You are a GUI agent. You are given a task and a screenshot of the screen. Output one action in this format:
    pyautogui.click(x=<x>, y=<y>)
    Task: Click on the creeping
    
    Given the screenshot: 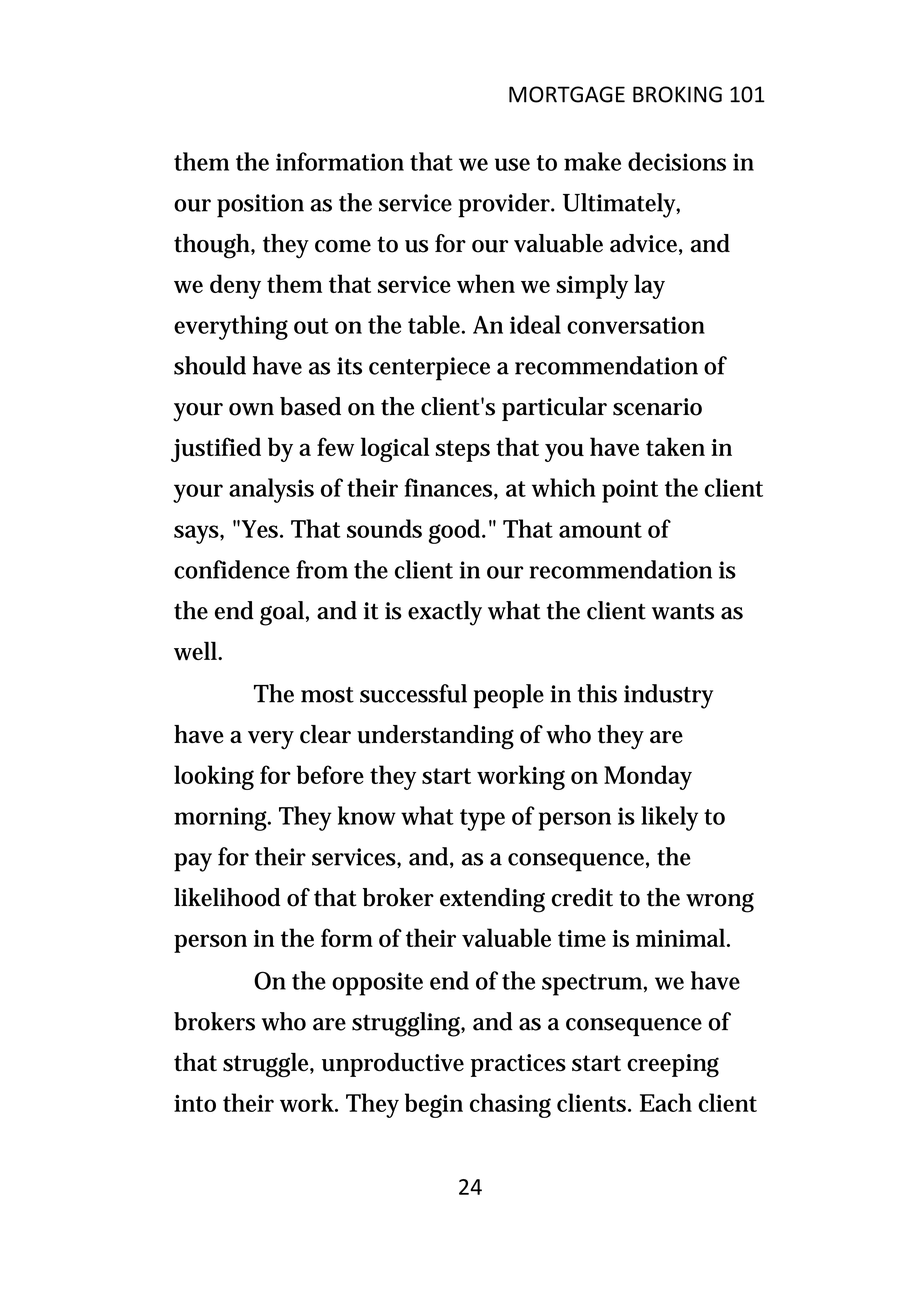 What is the action you would take?
    pyautogui.click(x=673, y=1066)
